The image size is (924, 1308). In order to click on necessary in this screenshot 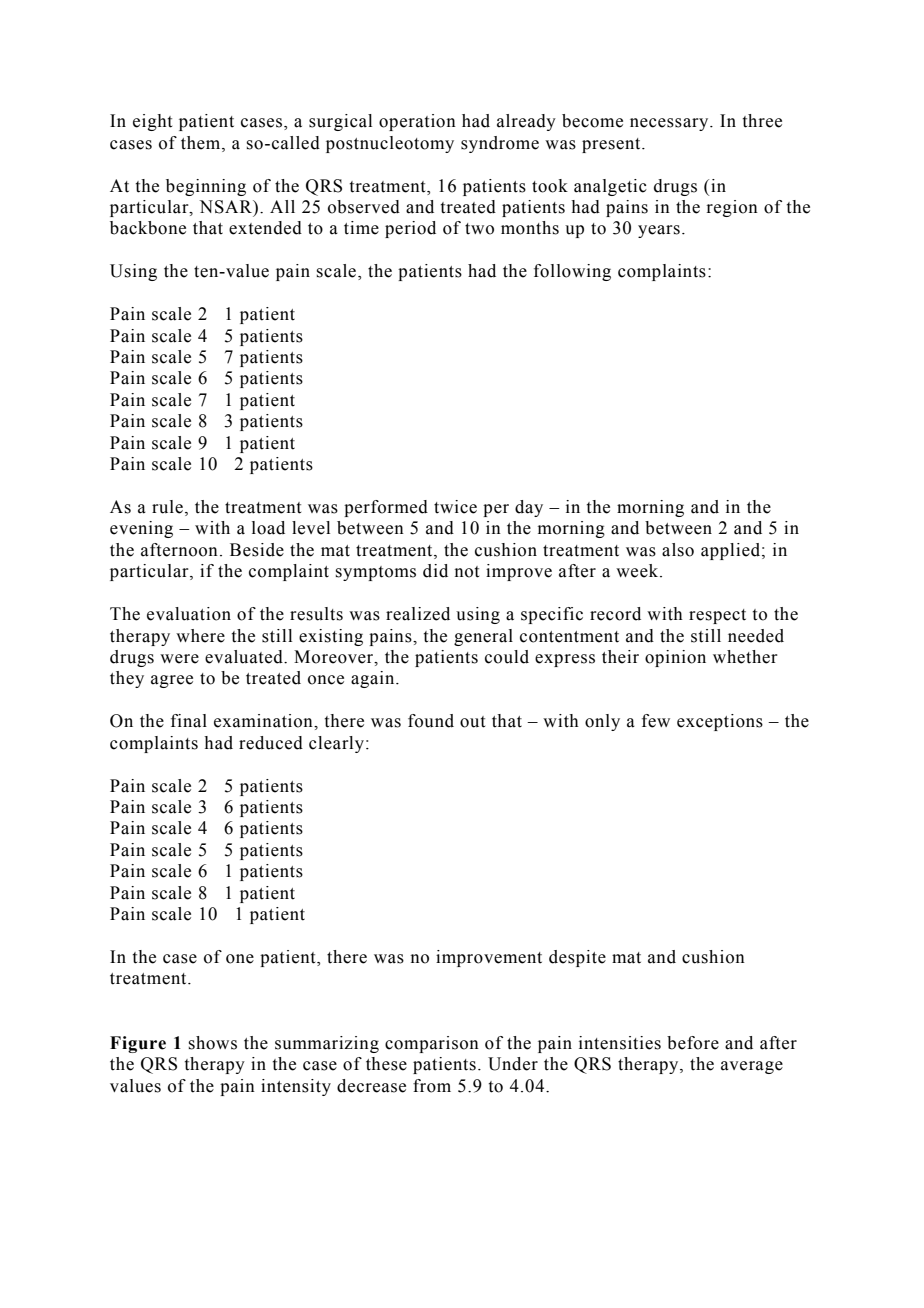, I will do `click(670, 124)`.
